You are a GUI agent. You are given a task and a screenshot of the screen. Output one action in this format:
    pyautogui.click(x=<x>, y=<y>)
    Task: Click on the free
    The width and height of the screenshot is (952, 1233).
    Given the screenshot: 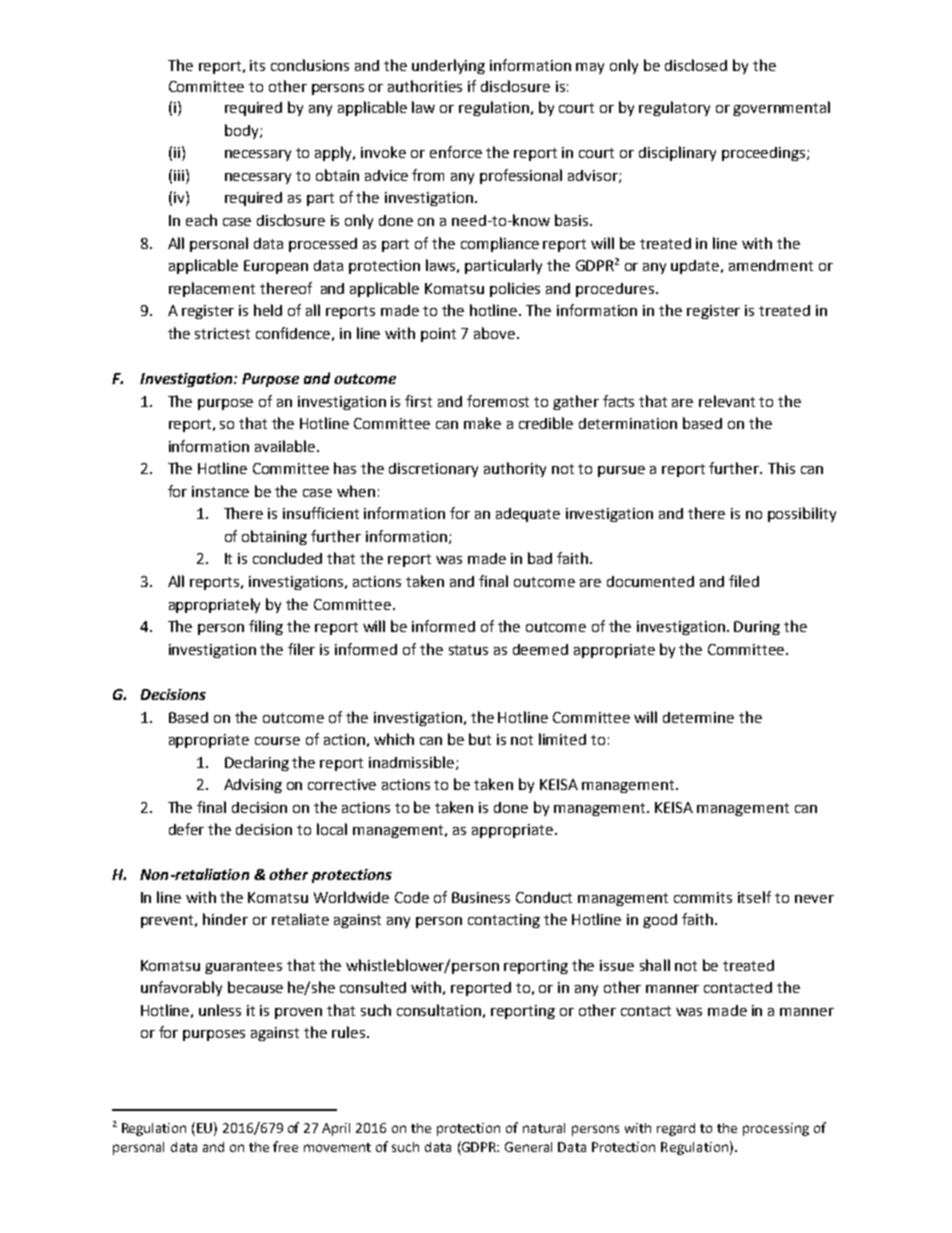 What is the action you would take?
    pyautogui.click(x=285, y=1146)
